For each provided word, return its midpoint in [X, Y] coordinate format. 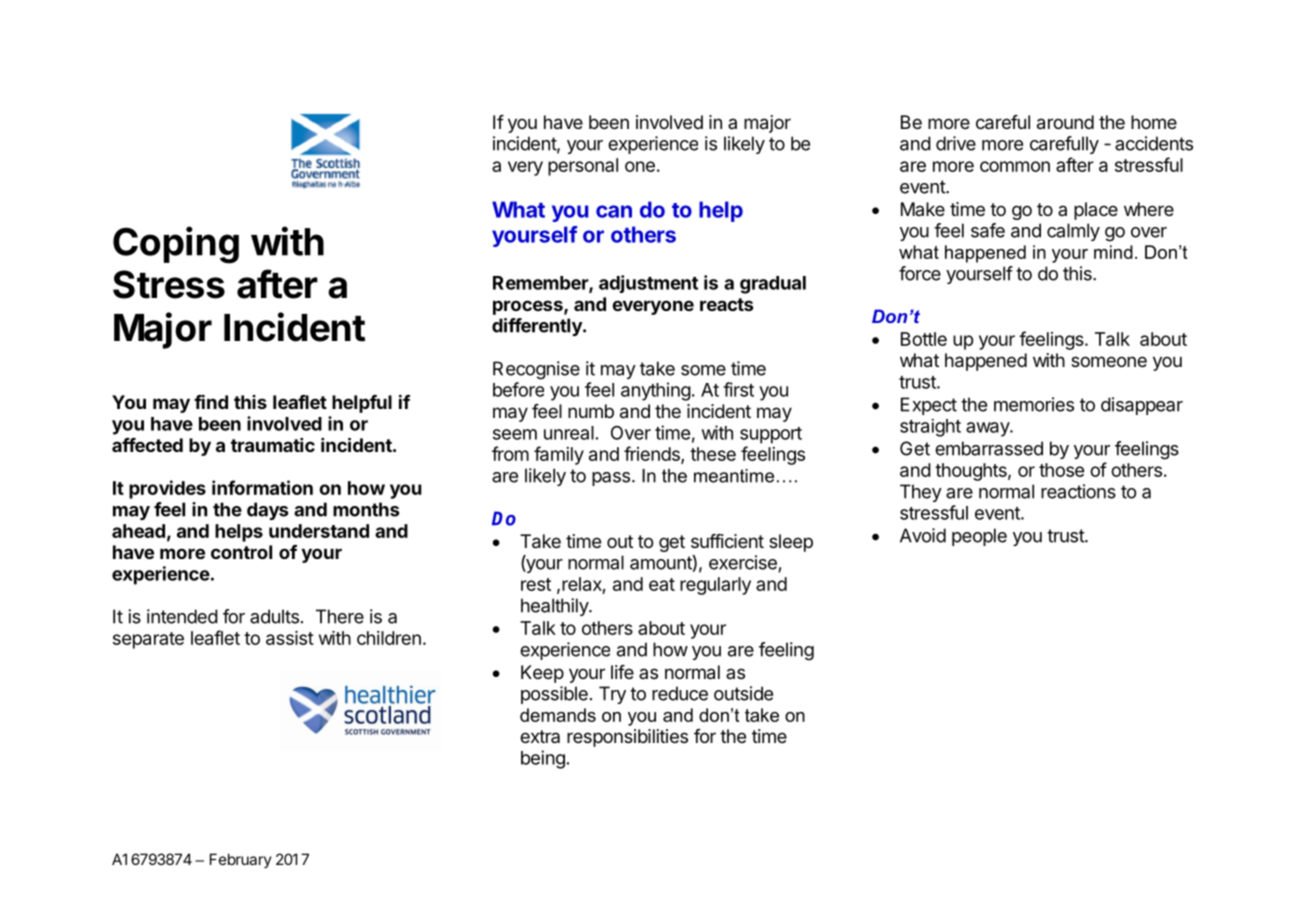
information [262, 487]
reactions [1078, 491]
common [1015, 166]
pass [611, 479]
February [241, 860]
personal [583, 167]
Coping [176, 245]
